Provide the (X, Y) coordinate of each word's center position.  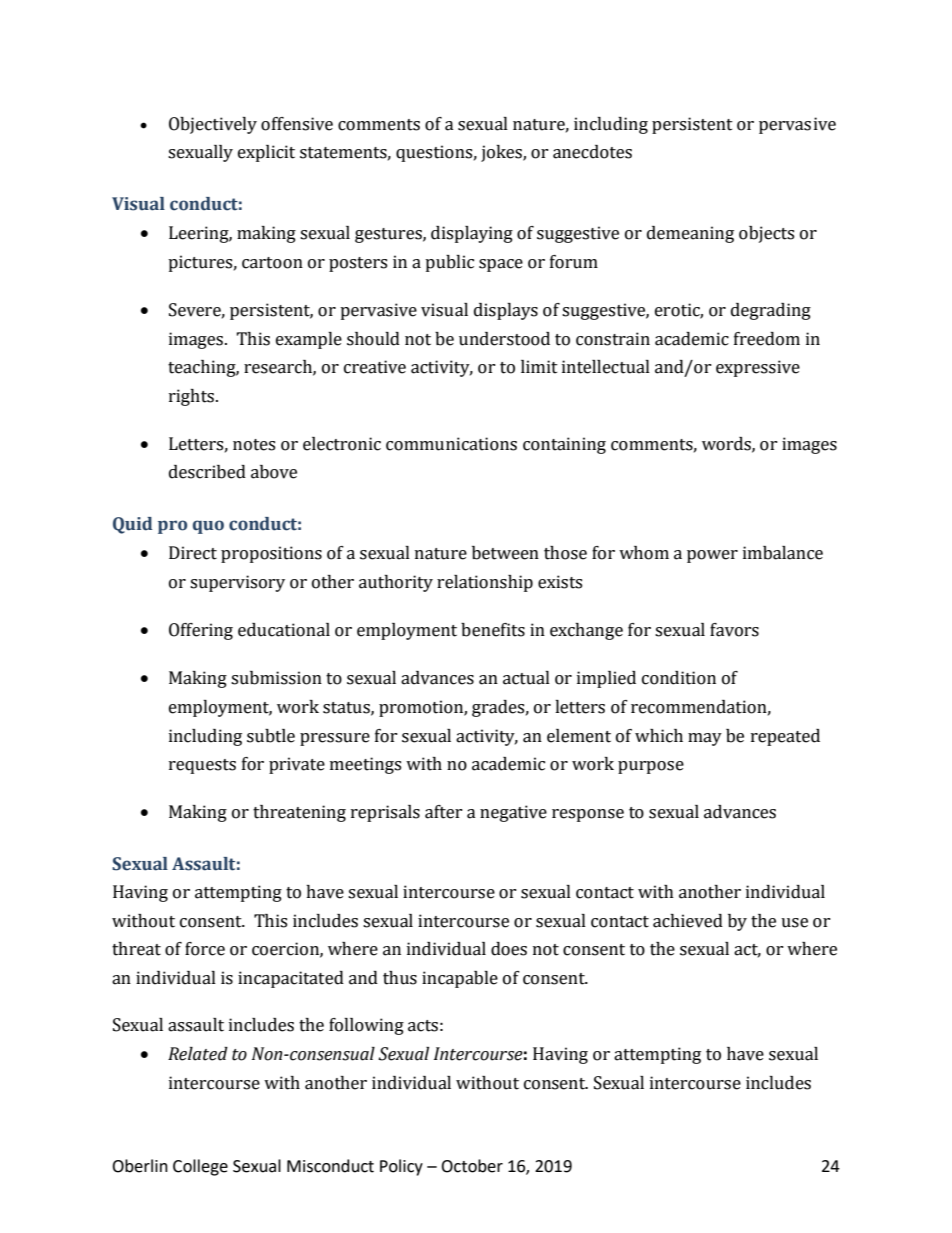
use (794, 923)
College (200, 1167)
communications (451, 444)
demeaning (690, 234)
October (472, 1166)
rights (191, 397)
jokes (502, 153)
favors (734, 630)
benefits (493, 630)
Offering (201, 631)
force (205, 949)
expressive (758, 368)
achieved (688, 921)
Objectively (213, 125)
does (509, 949)
